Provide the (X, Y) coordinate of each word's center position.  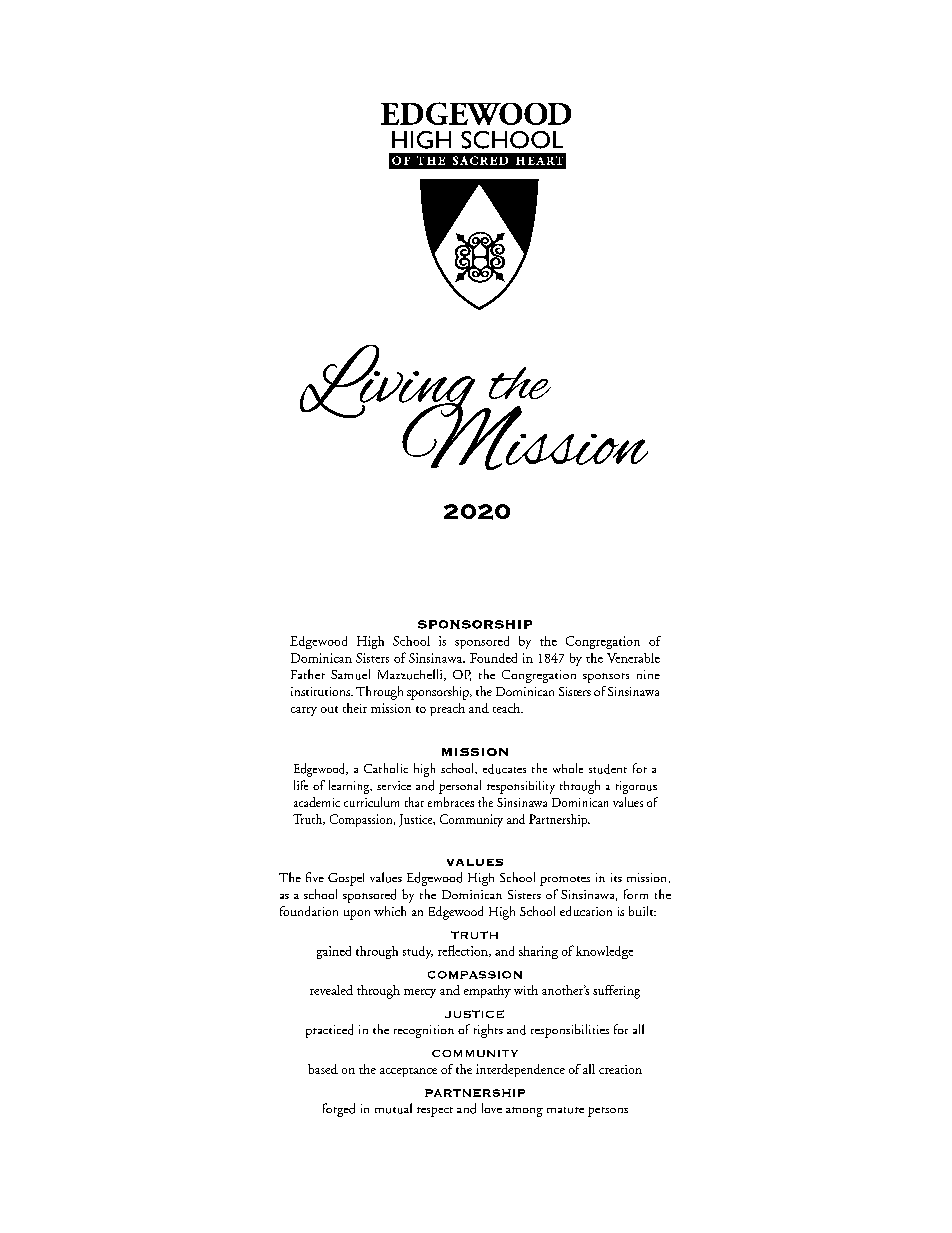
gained (334, 952)
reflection (464, 951)
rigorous (636, 787)
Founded (493, 658)
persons (608, 1112)
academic (317, 802)
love (492, 1108)
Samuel (350, 674)
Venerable (633, 658)
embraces (451, 802)
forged (339, 1110)
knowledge (604, 952)
